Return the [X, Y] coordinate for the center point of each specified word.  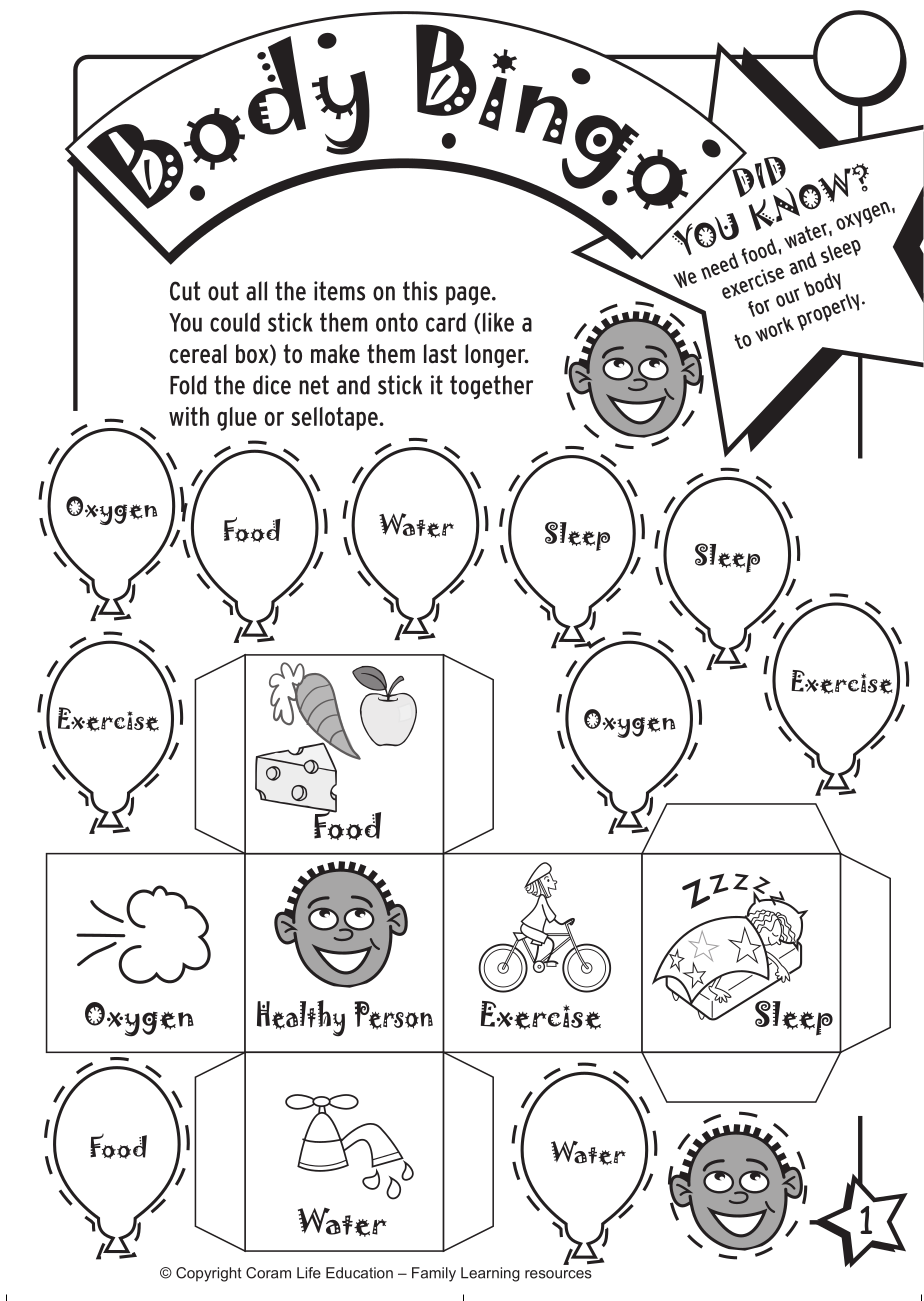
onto [397, 322]
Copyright [209, 1274]
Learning [490, 1274]
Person [394, 1015]
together [491, 387]
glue [237, 419]
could [235, 322]
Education [359, 1273]
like [498, 322]
